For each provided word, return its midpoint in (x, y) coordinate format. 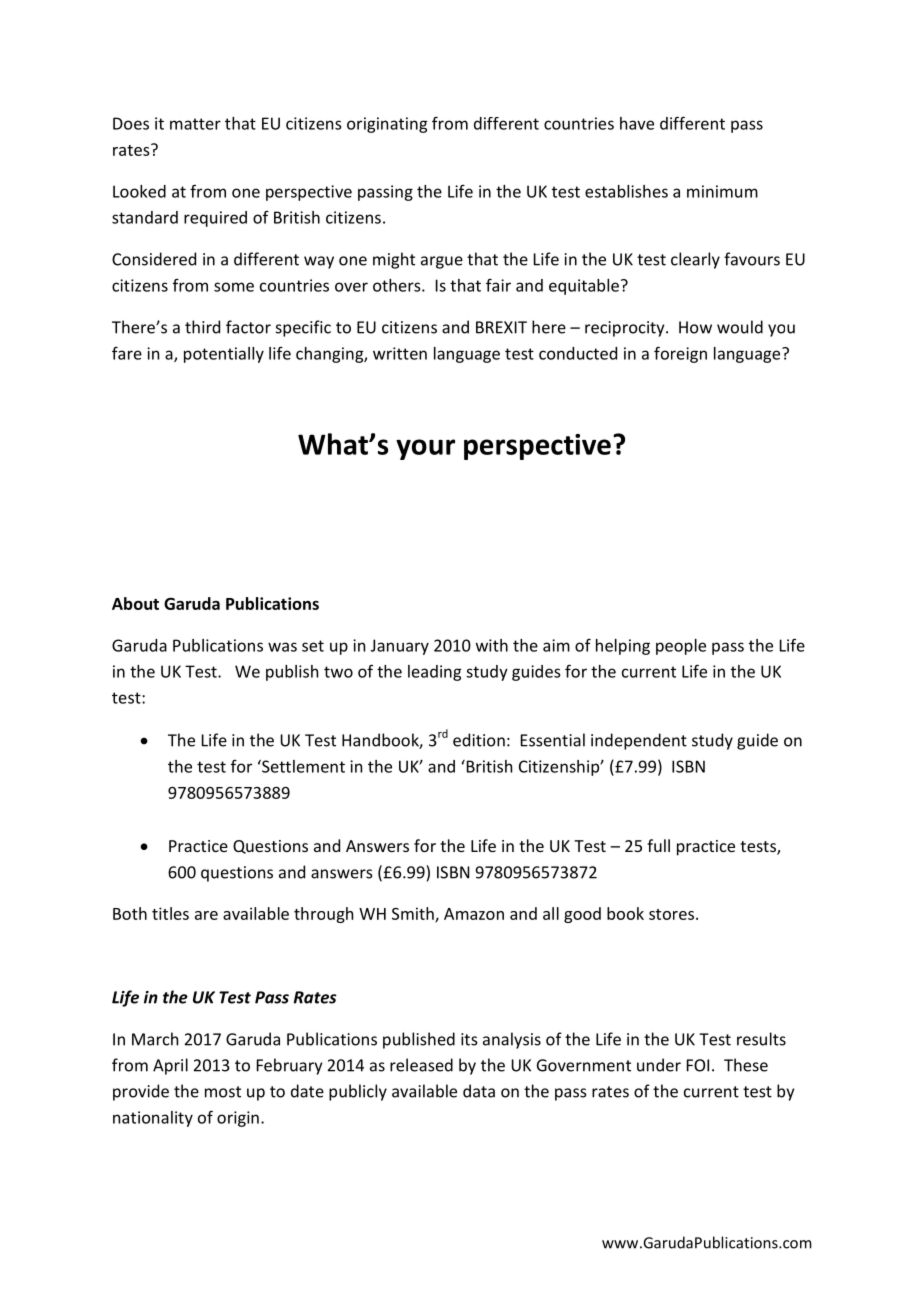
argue (442, 262)
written (400, 353)
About (135, 603)
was (282, 647)
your (425, 449)
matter (195, 124)
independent (639, 741)
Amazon (474, 914)
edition (479, 740)
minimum (722, 191)
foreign (680, 354)
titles (170, 913)
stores (671, 914)
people (681, 647)
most (223, 1092)
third (202, 327)
